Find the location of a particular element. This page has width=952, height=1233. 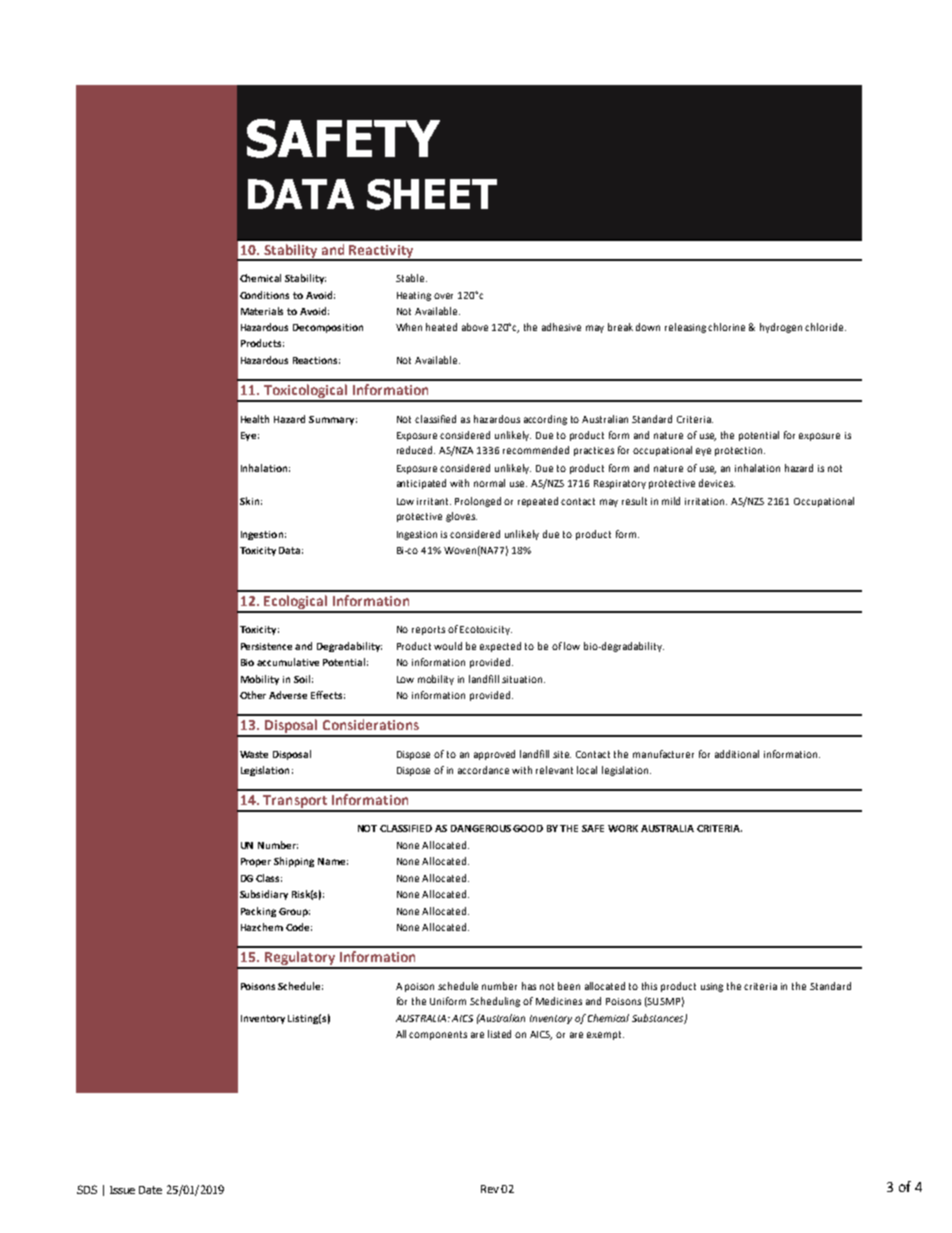

chlorine is located at coordinates (726, 327).
